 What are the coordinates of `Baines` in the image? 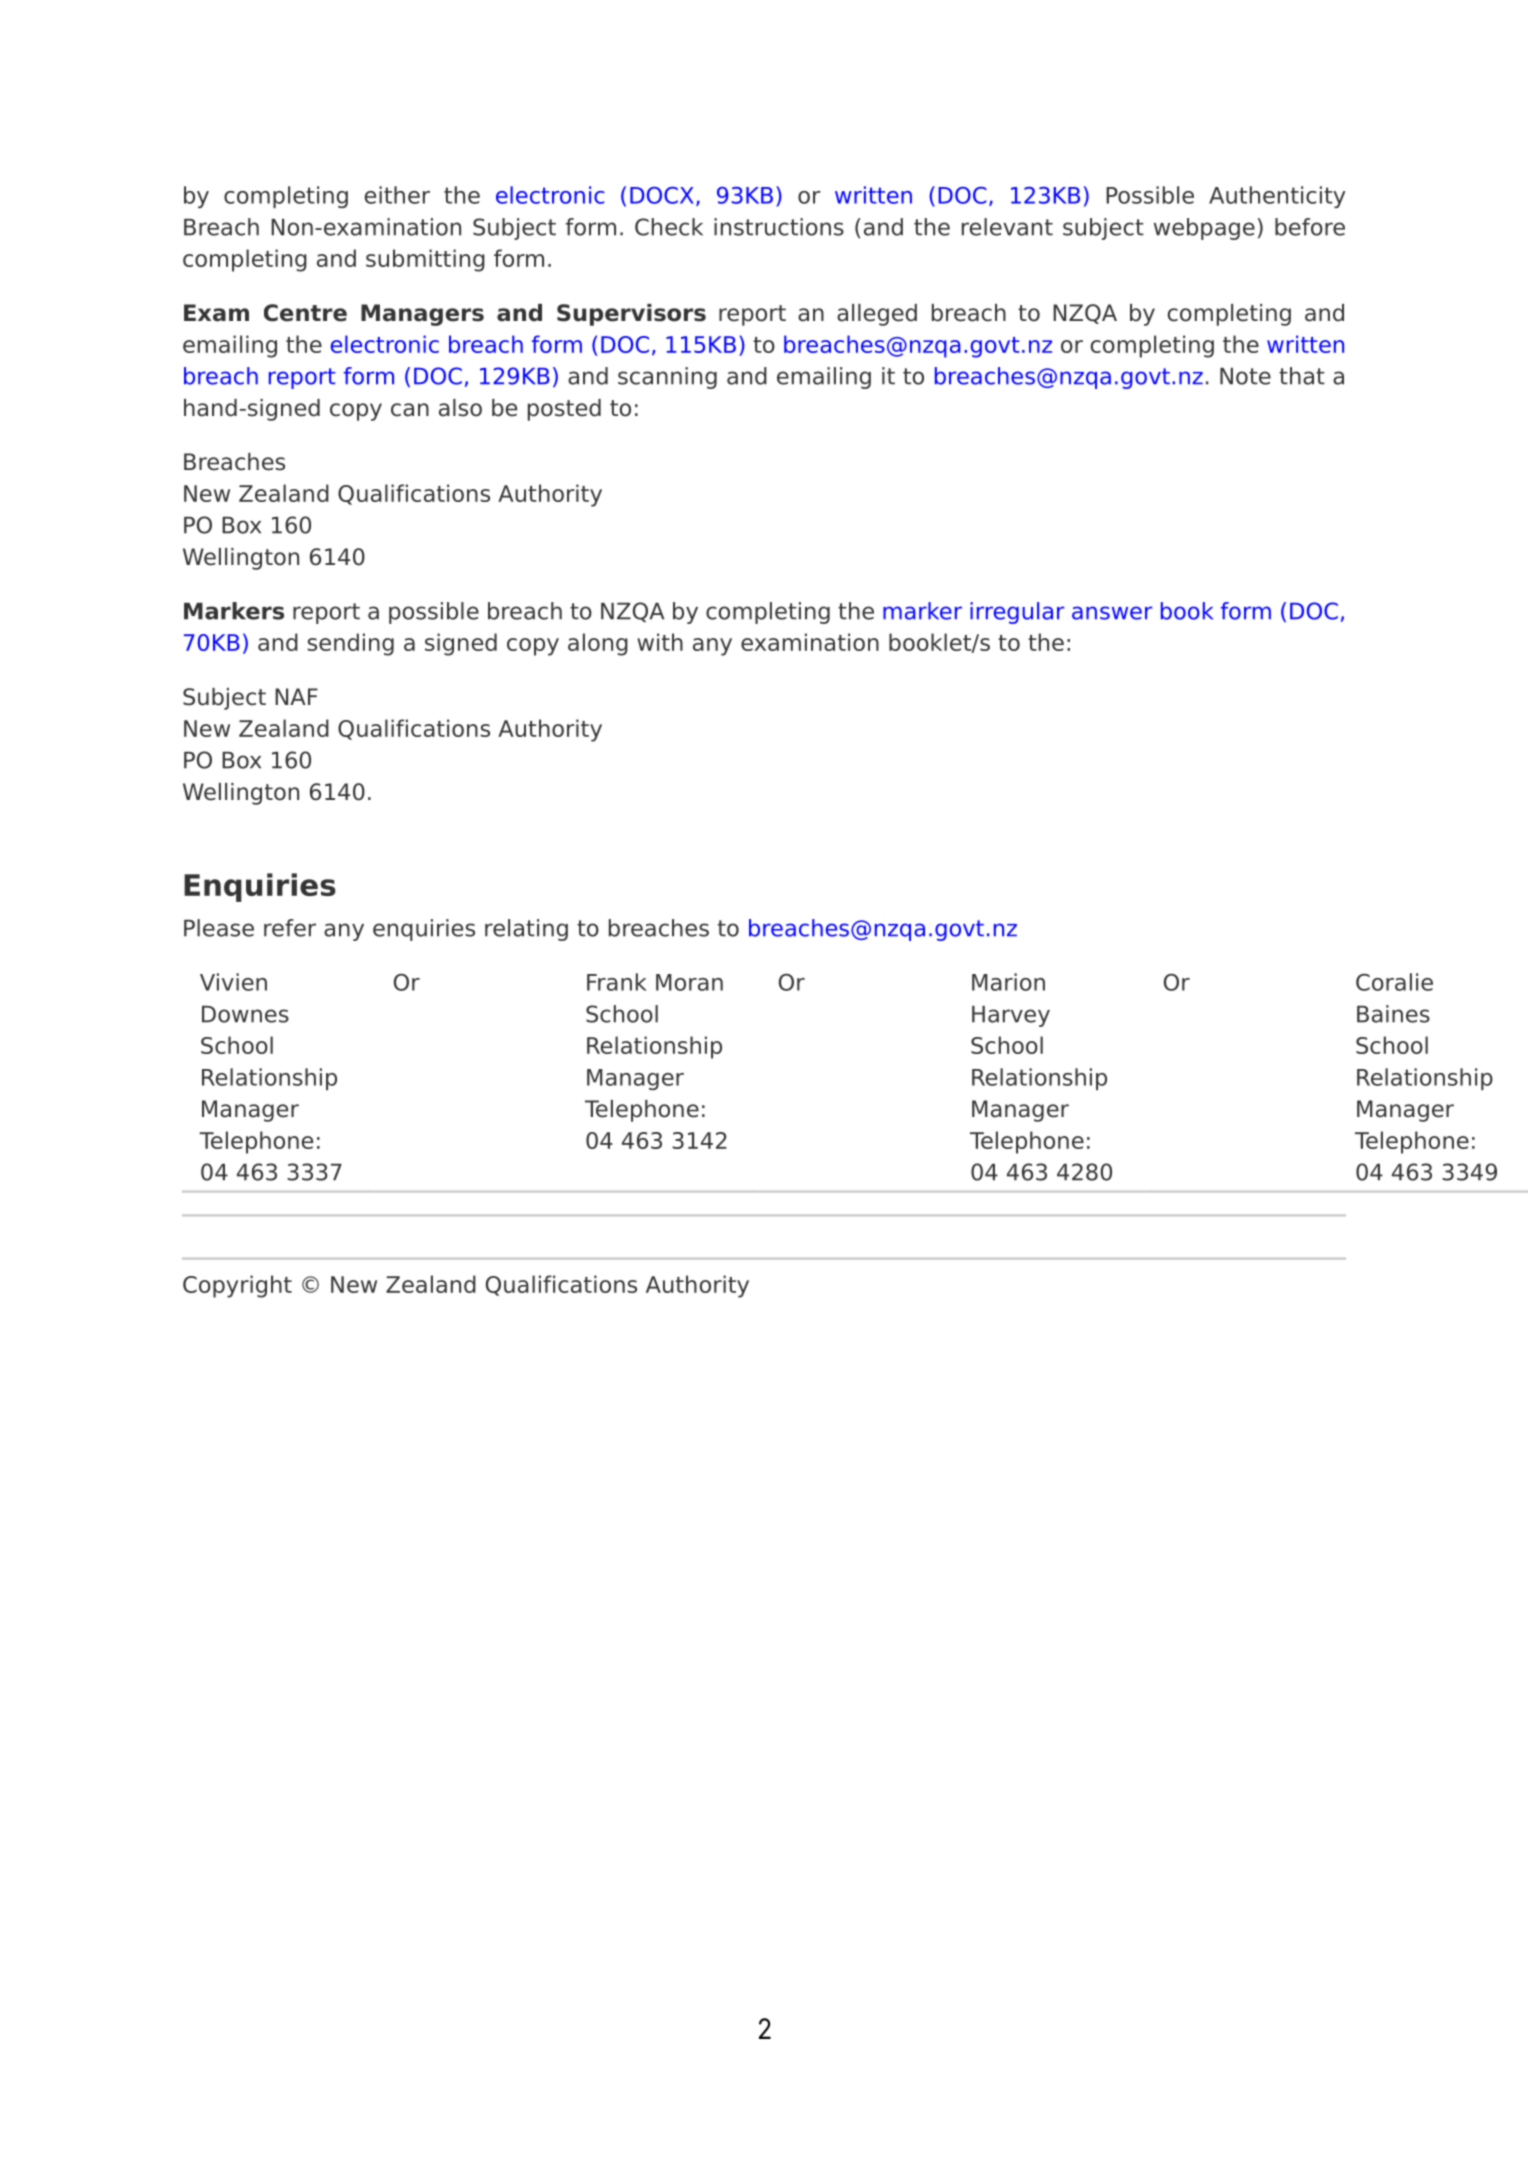 It's located at (1393, 1014).
